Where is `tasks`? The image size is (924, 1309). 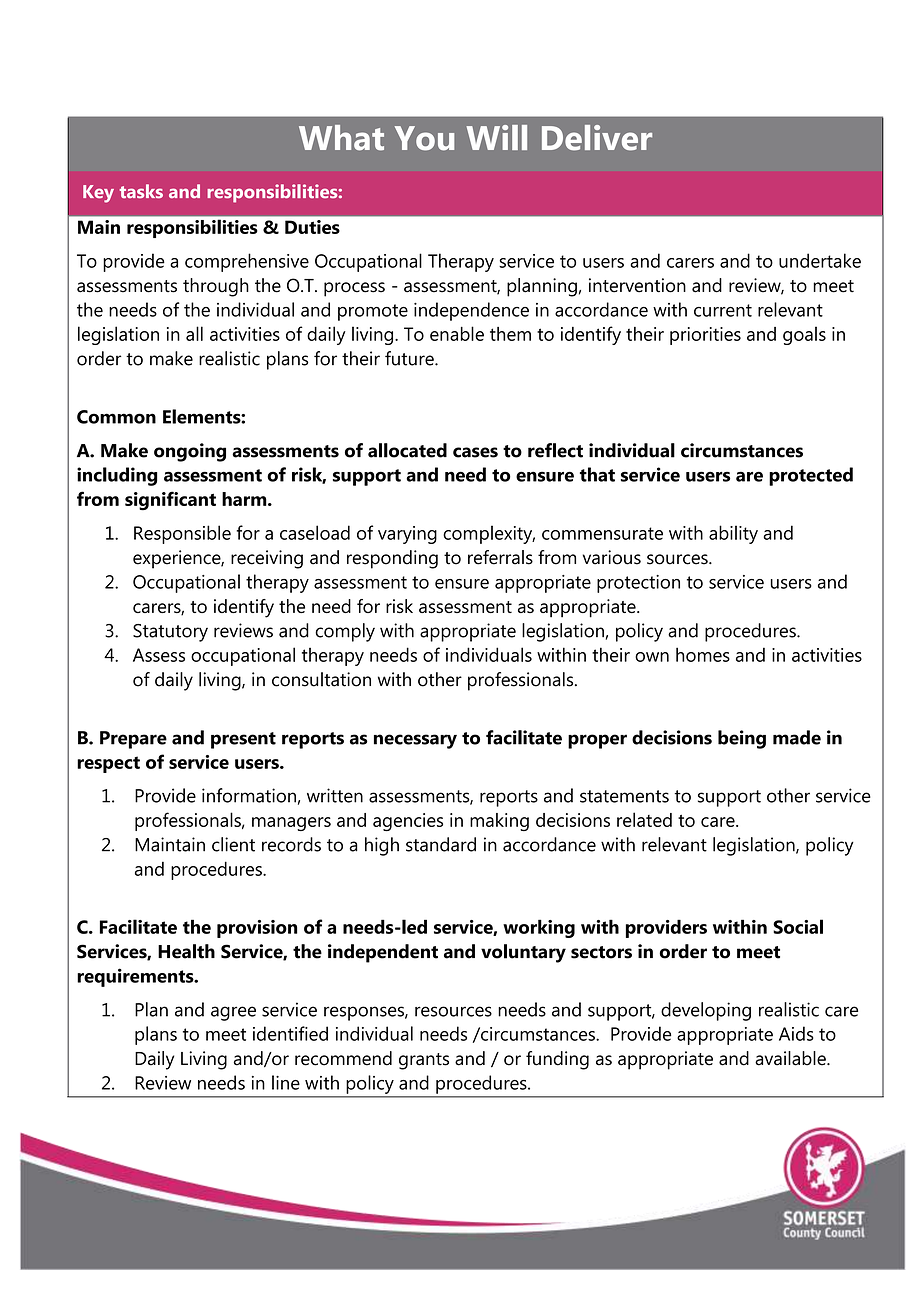 tasks is located at coordinates (141, 191).
